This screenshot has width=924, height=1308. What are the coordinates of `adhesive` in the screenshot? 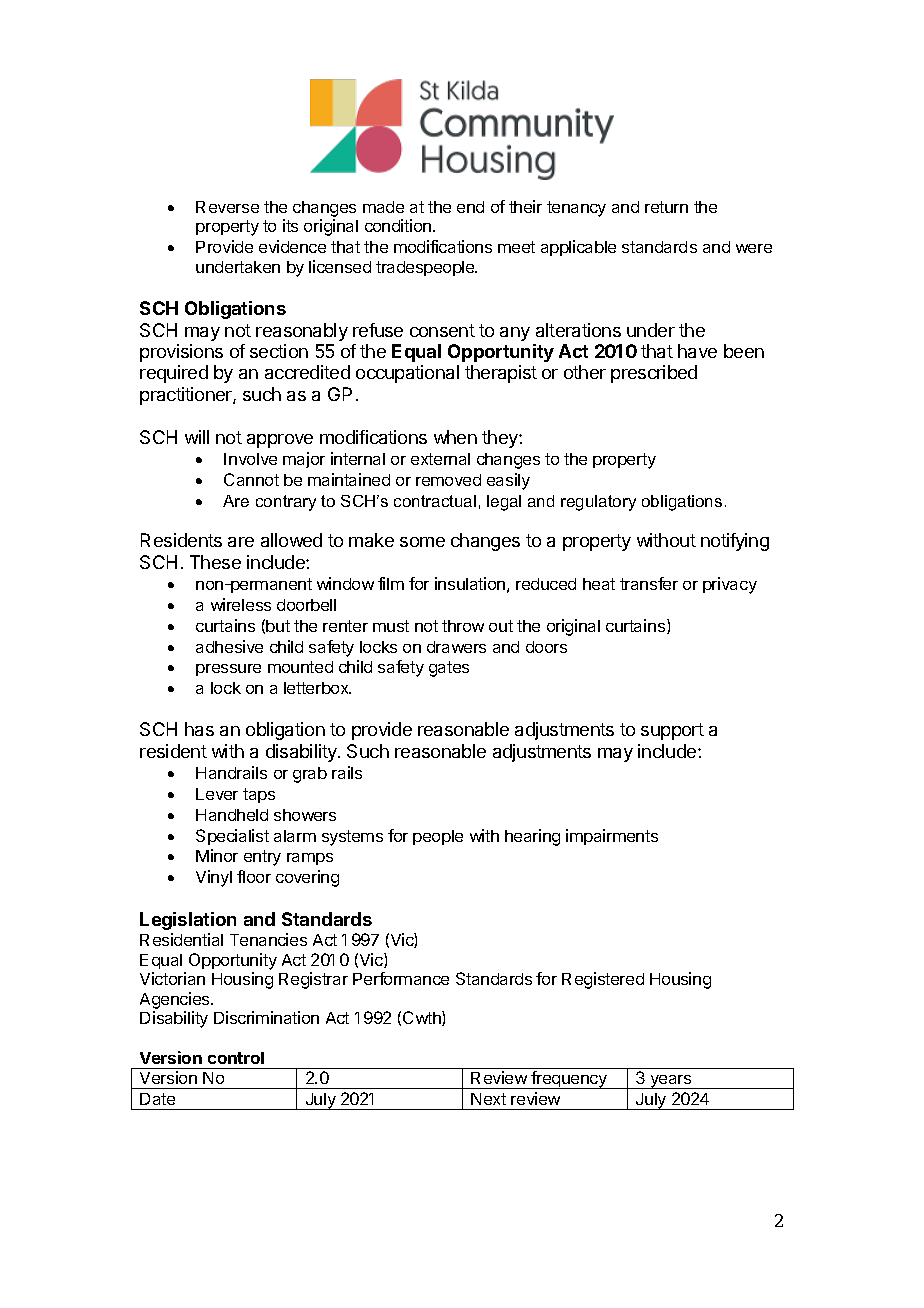 It's located at (229, 646).
